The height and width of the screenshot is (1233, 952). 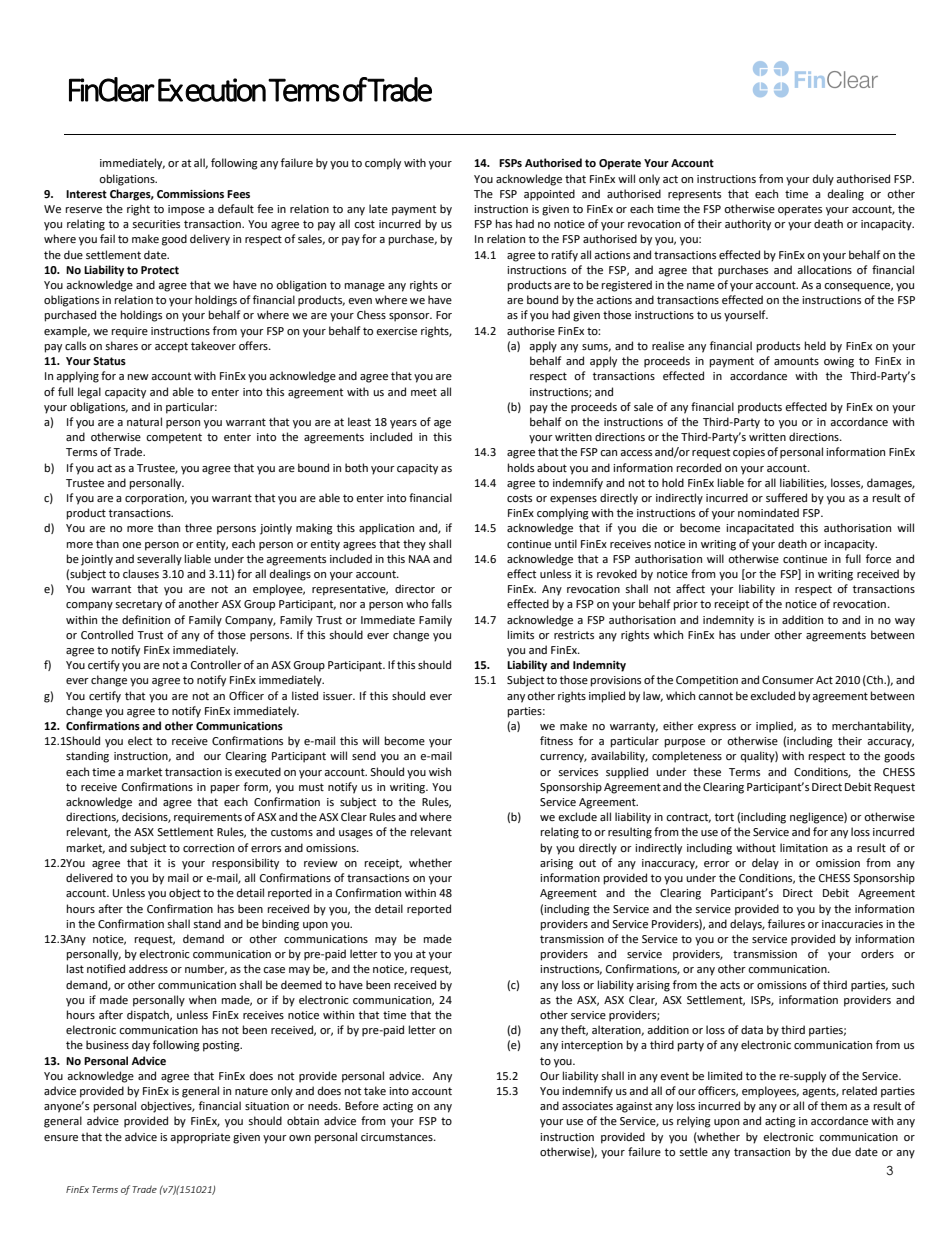 What do you see at coordinates (403, 424) in the screenshot?
I see `years` at bounding box center [403, 424].
